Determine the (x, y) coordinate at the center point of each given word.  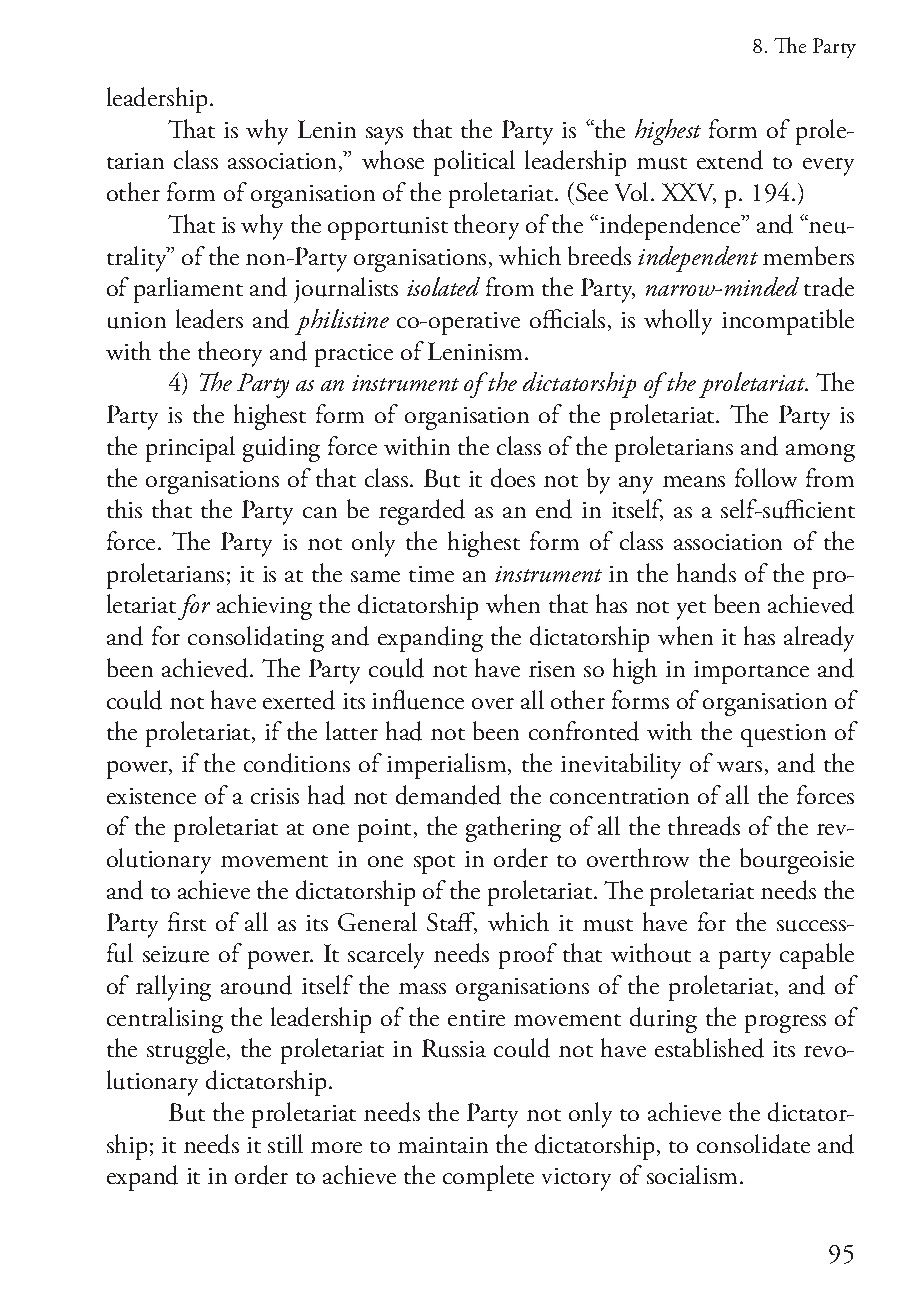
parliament (188, 290)
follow (766, 477)
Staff (452, 923)
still (285, 1143)
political (474, 163)
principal (190, 449)
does (513, 478)
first (187, 921)
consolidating (256, 639)
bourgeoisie (797, 861)
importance (751, 672)
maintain (443, 1145)
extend (730, 160)
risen (552, 669)
